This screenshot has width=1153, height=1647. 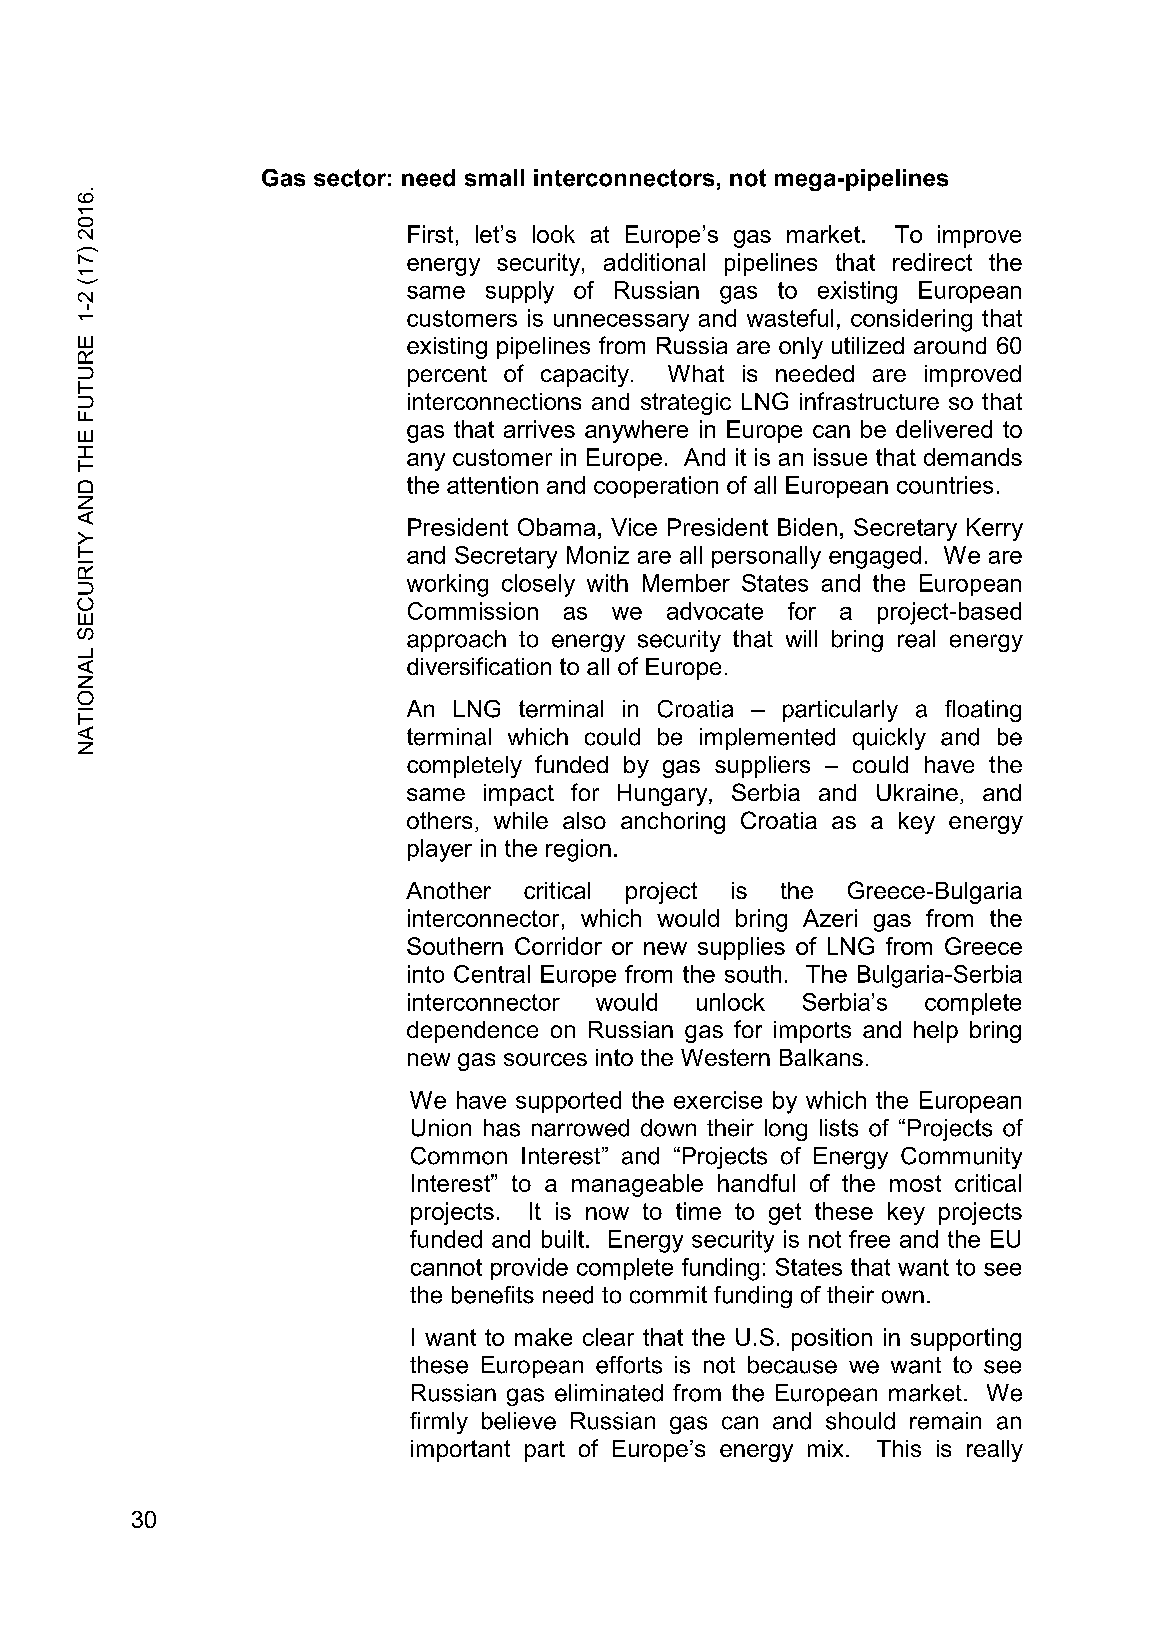 I want to click on additional, so click(x=654, y=262).
